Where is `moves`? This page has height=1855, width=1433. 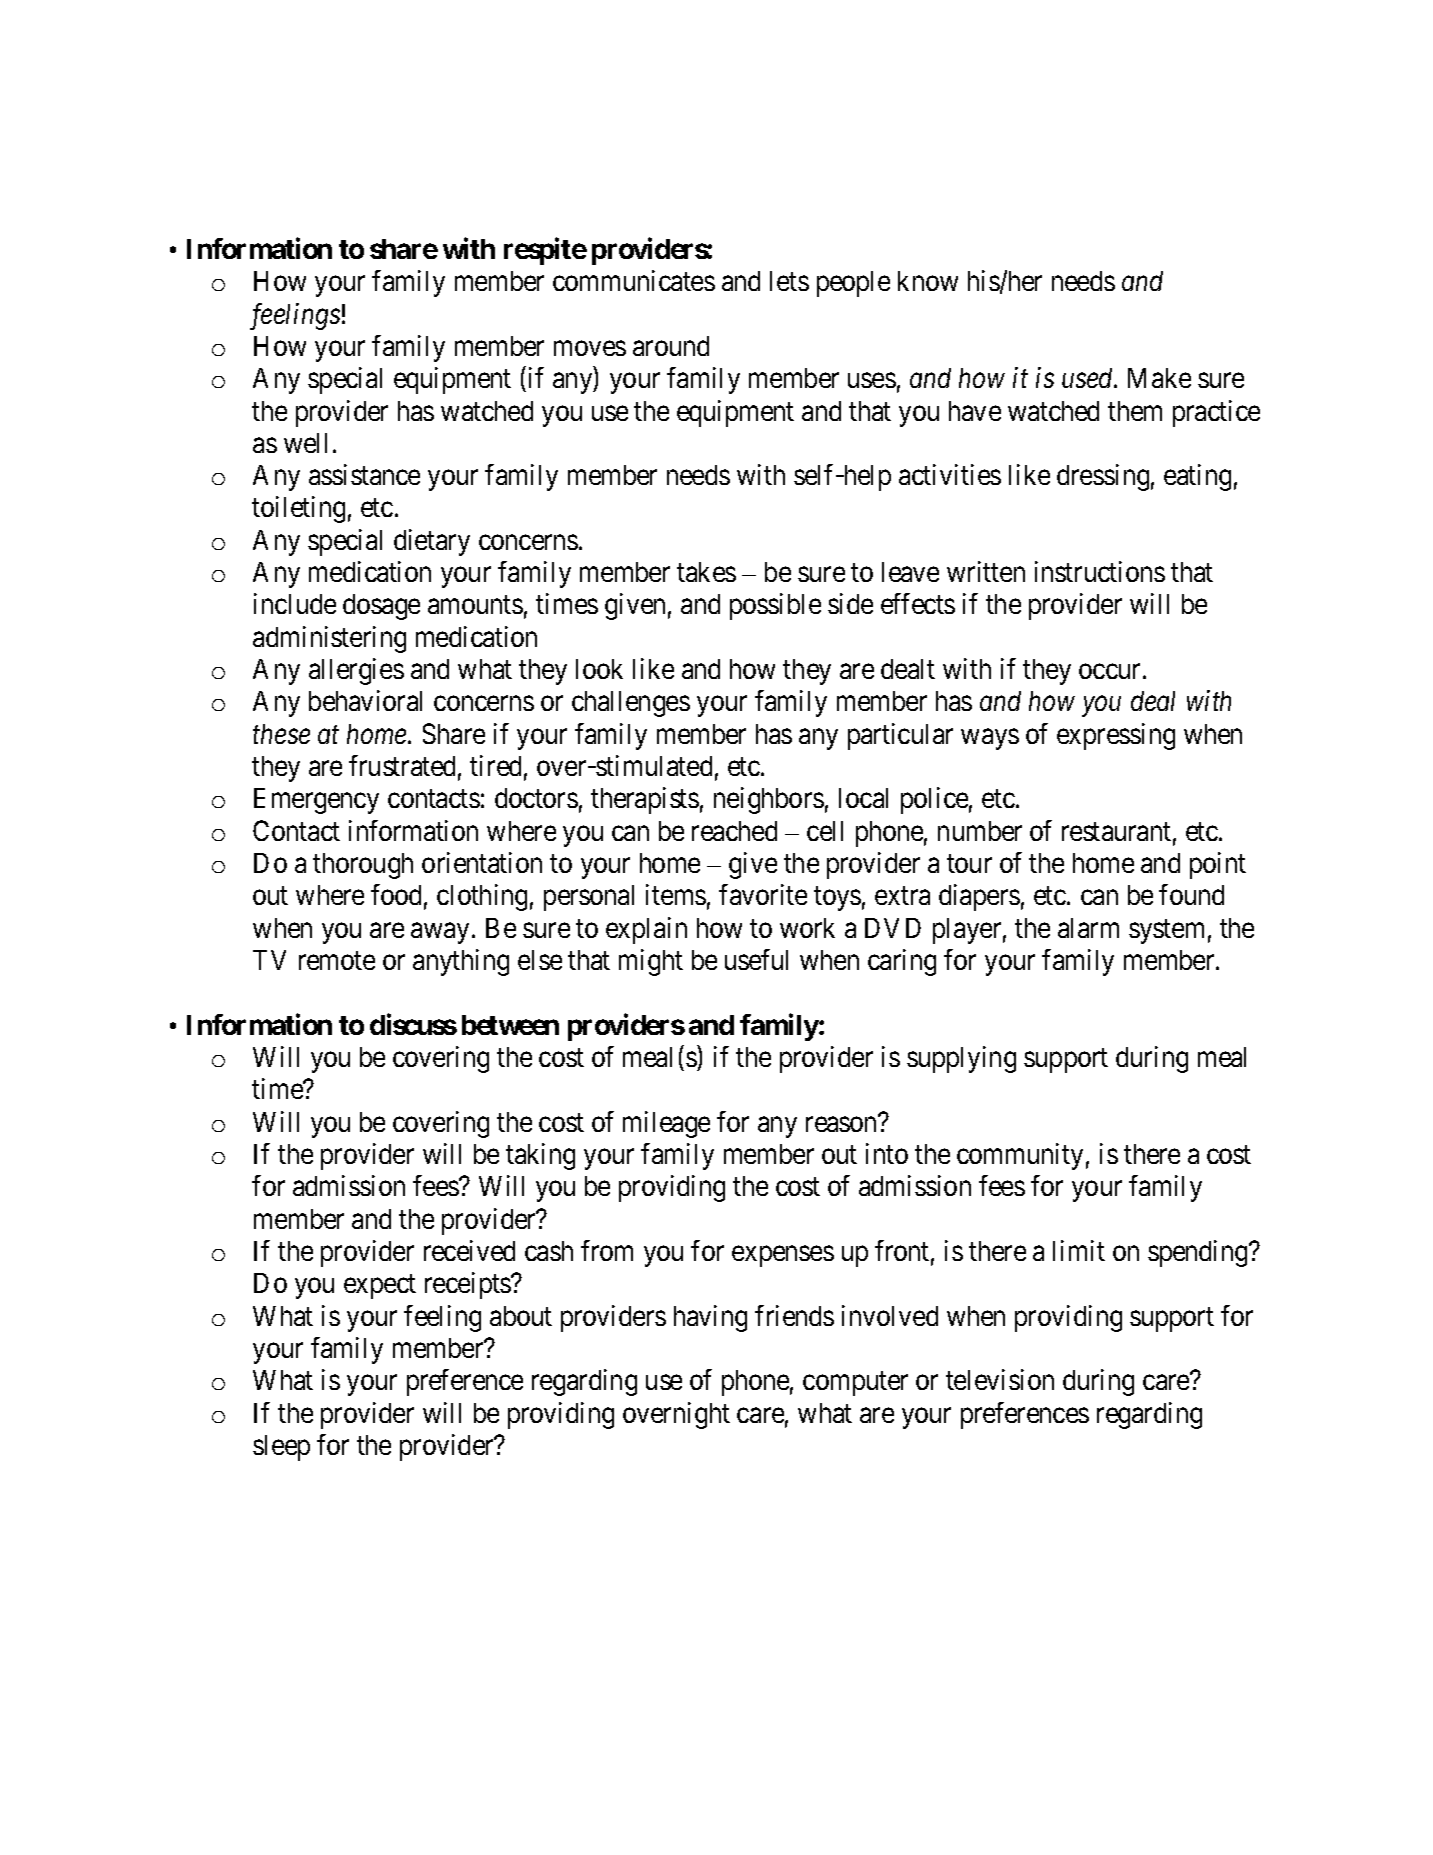 moves is located at coordinates (590, 348).
